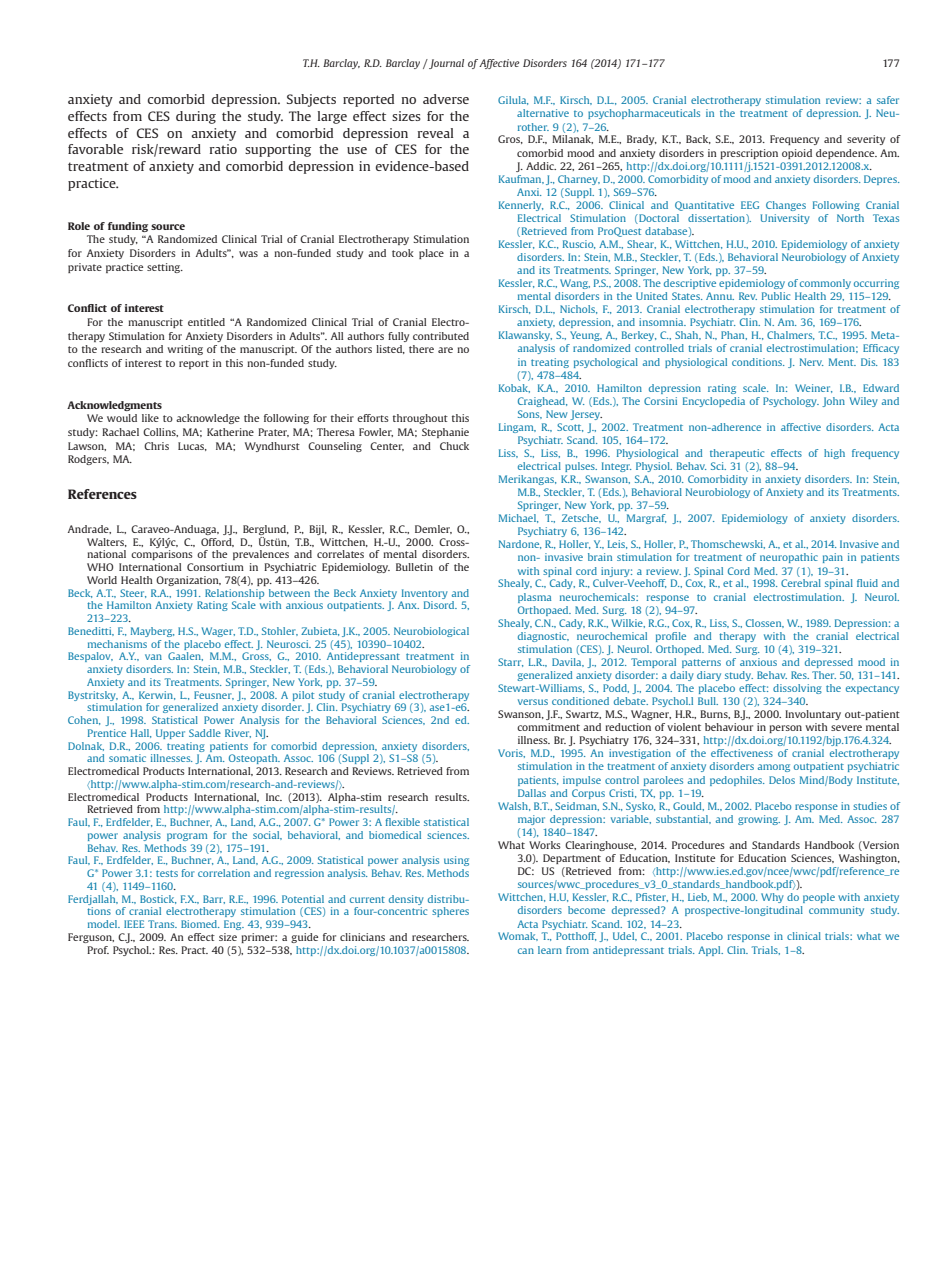 The height and width of the image is (1270, 952). I want to click on setting, so click(165, 268).
